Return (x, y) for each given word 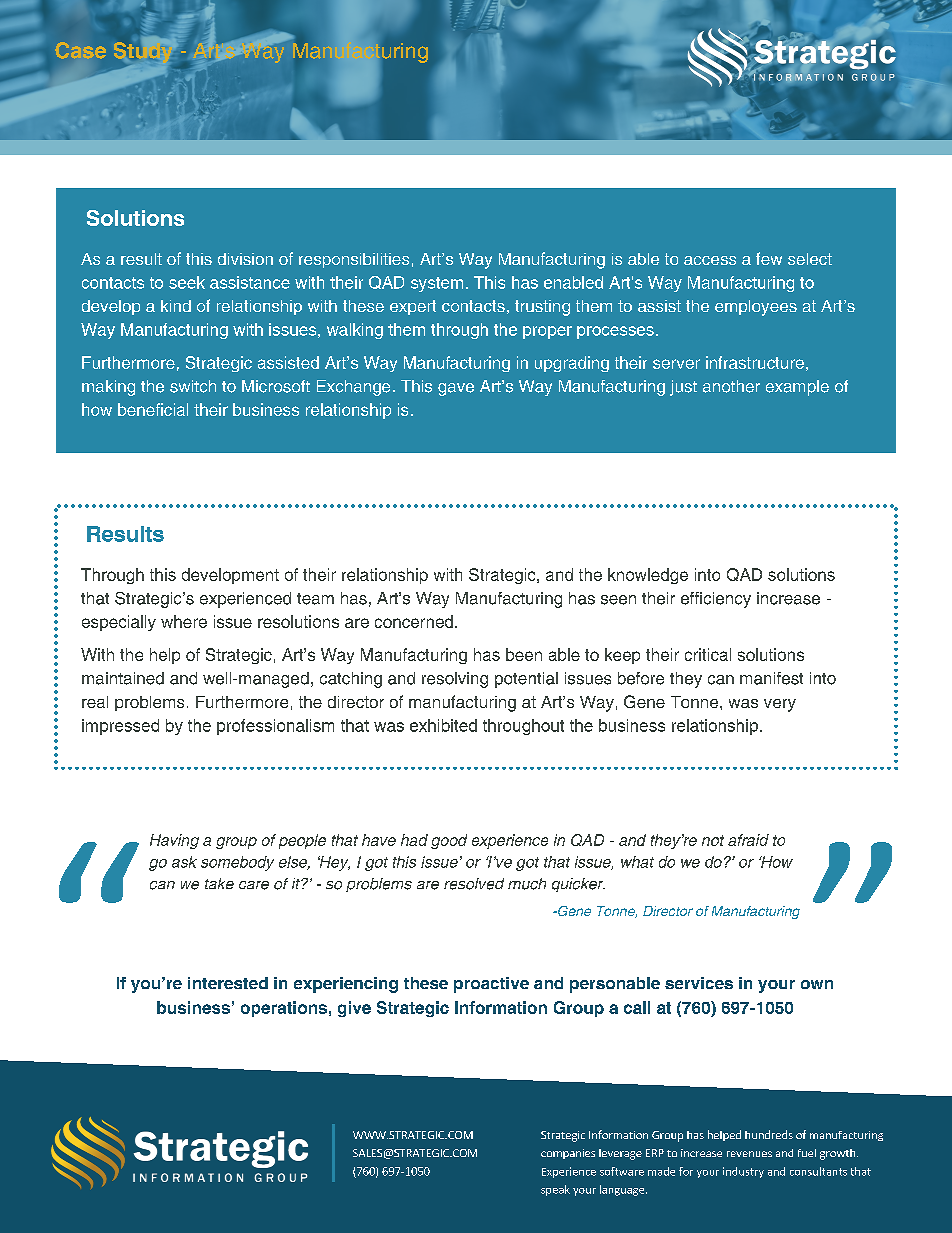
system (437, 284)
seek (187, 282)
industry (743, 1172)
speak (555, 1190)
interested (228, 983)
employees (756, 308)
